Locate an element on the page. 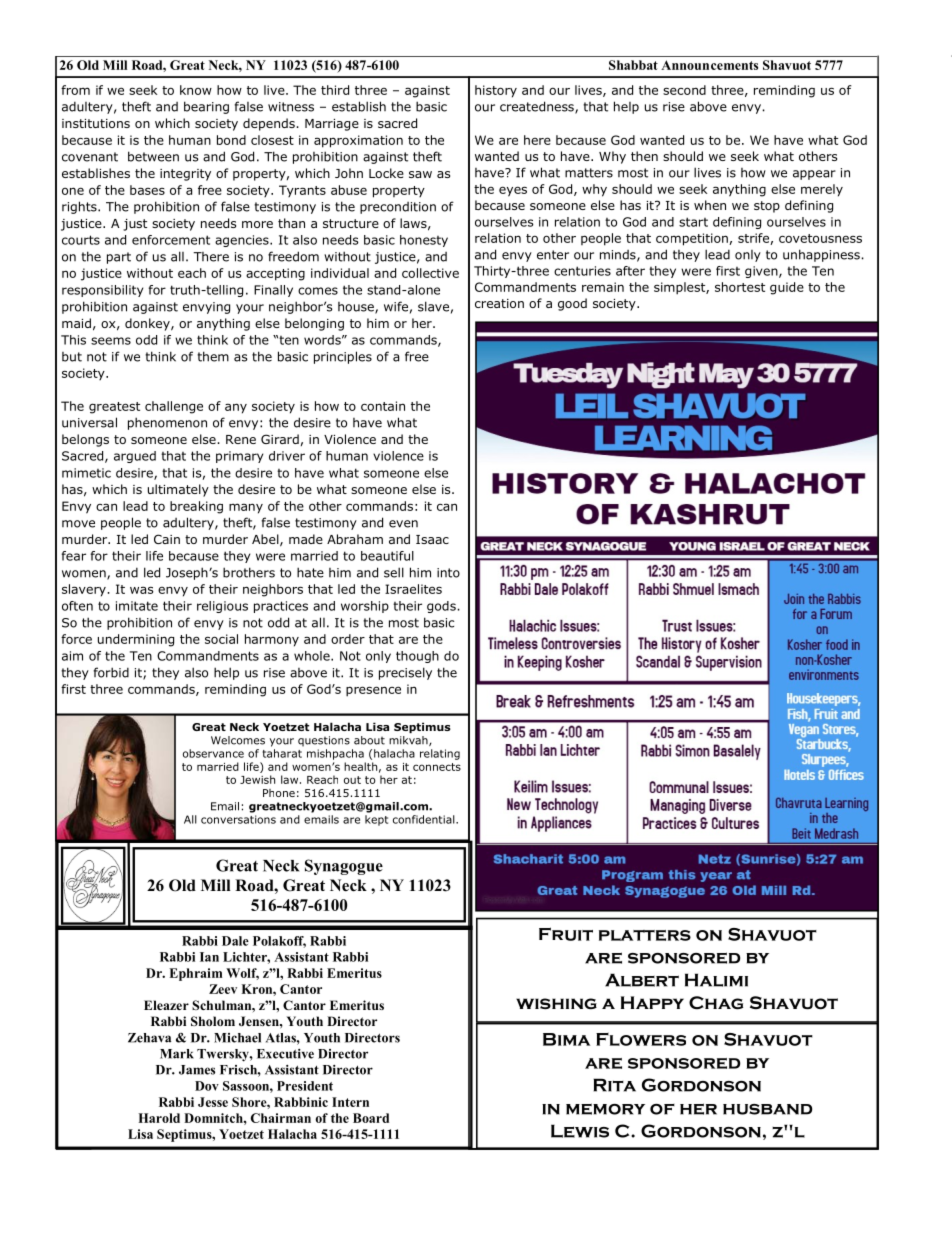  observance is located at coordinates (213, 753).
